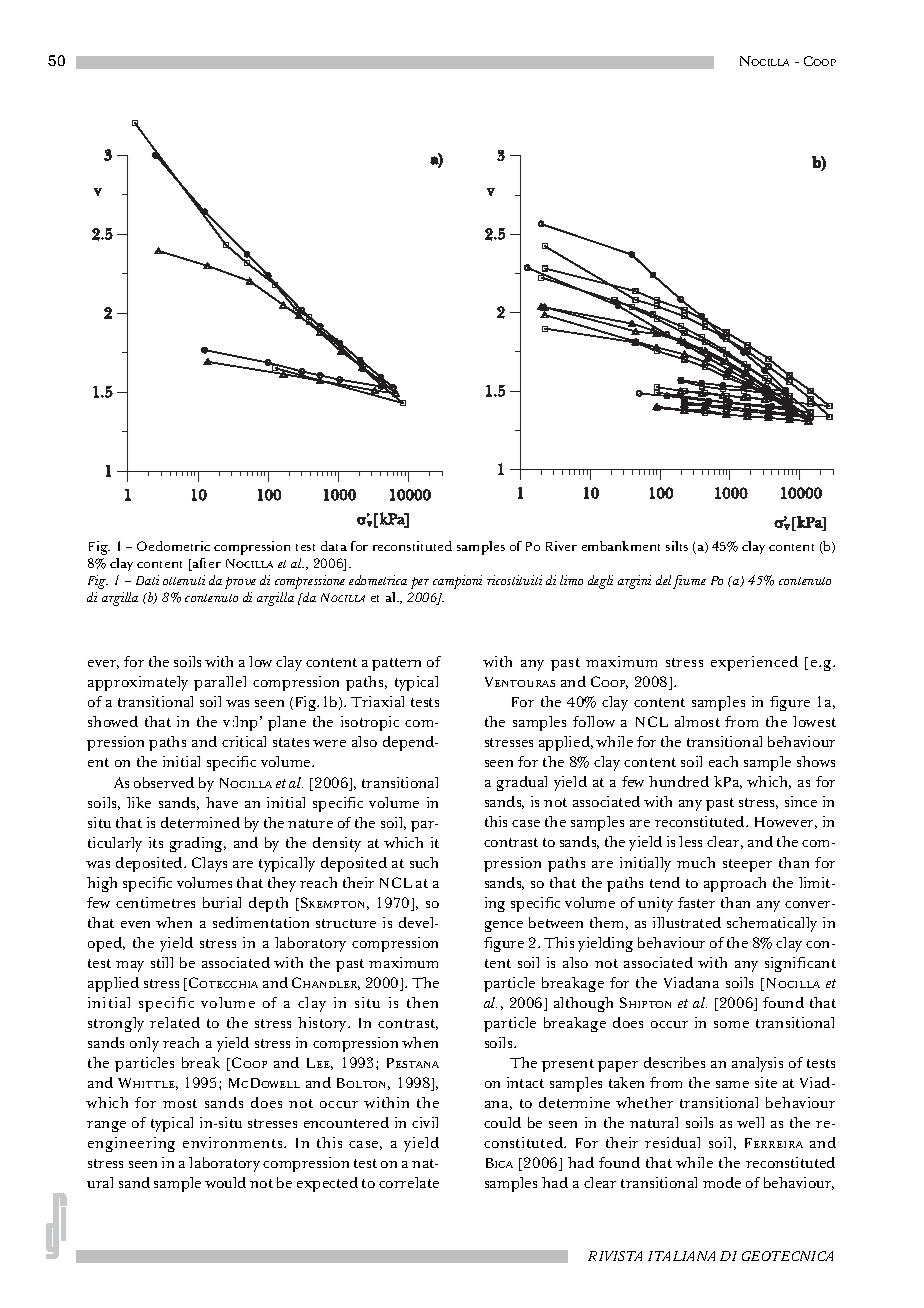  What do you see at coordinates (424, 862) in the page?
I see `such` at bounding box center [424, 862].
